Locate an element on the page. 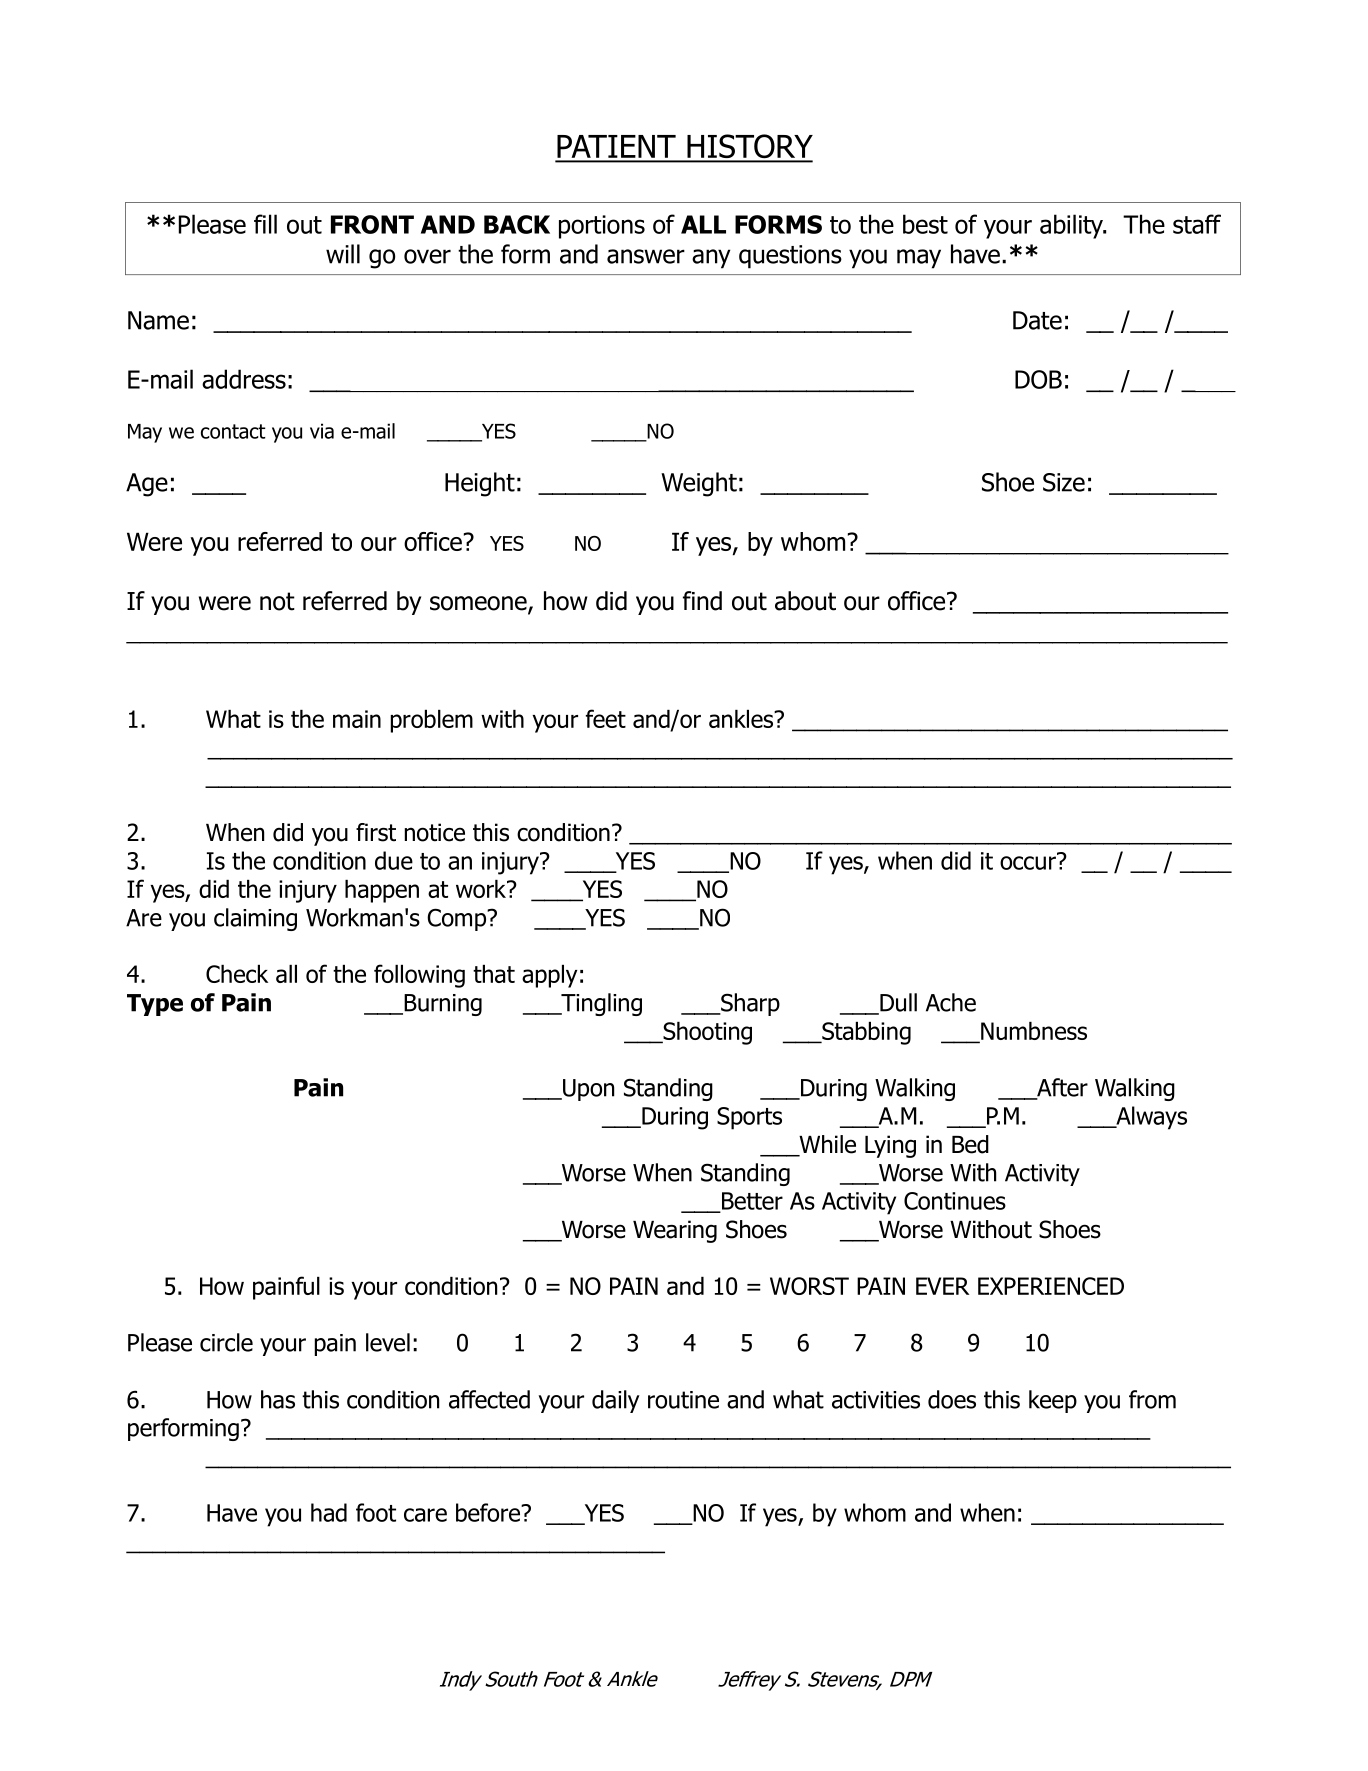 This page has width=1368, height=1771. ability is located at coordinates (1072, 226).
